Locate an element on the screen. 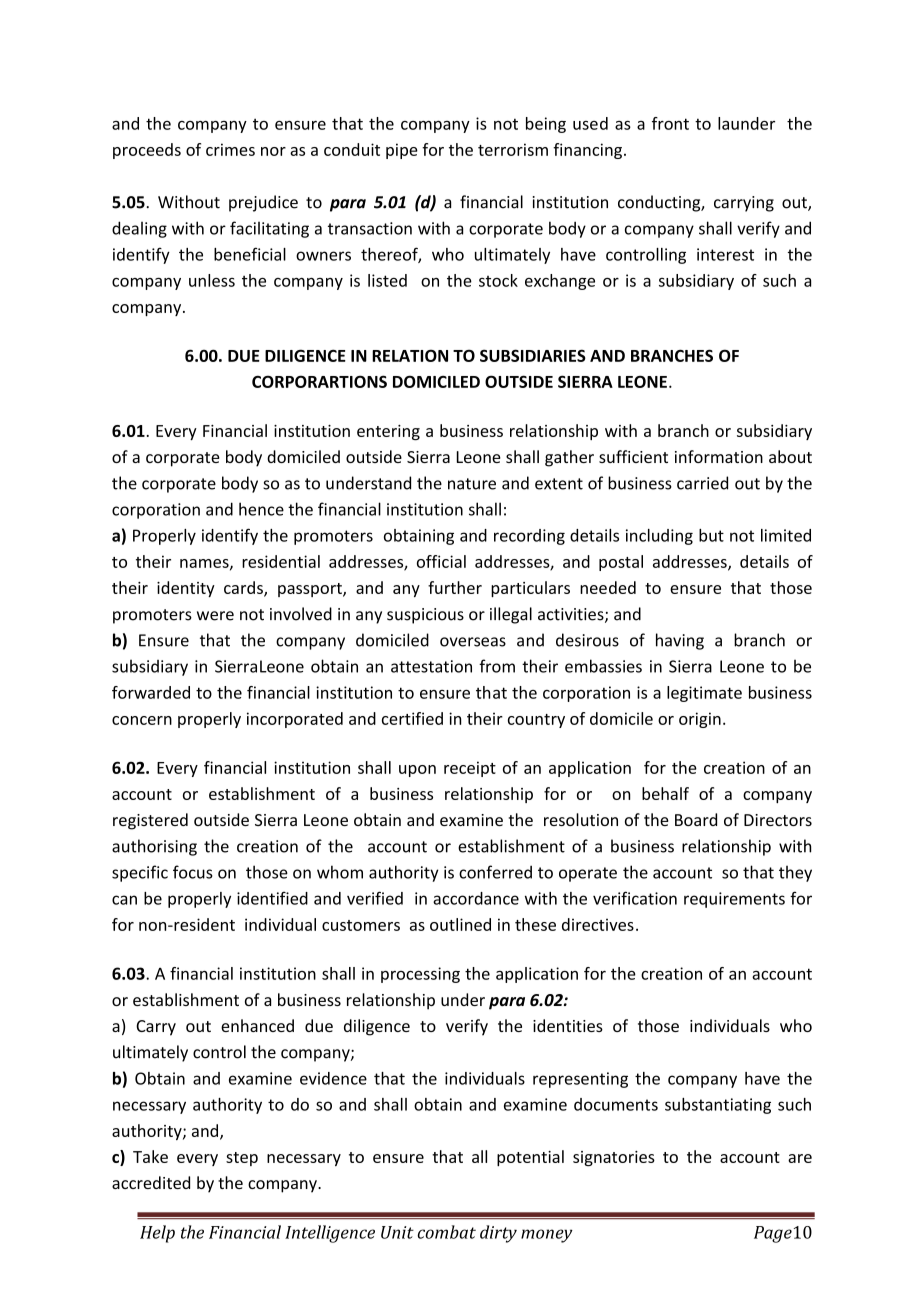 This screenshot has width=924, height=1308. Board is located at coordinates (696, 819).
